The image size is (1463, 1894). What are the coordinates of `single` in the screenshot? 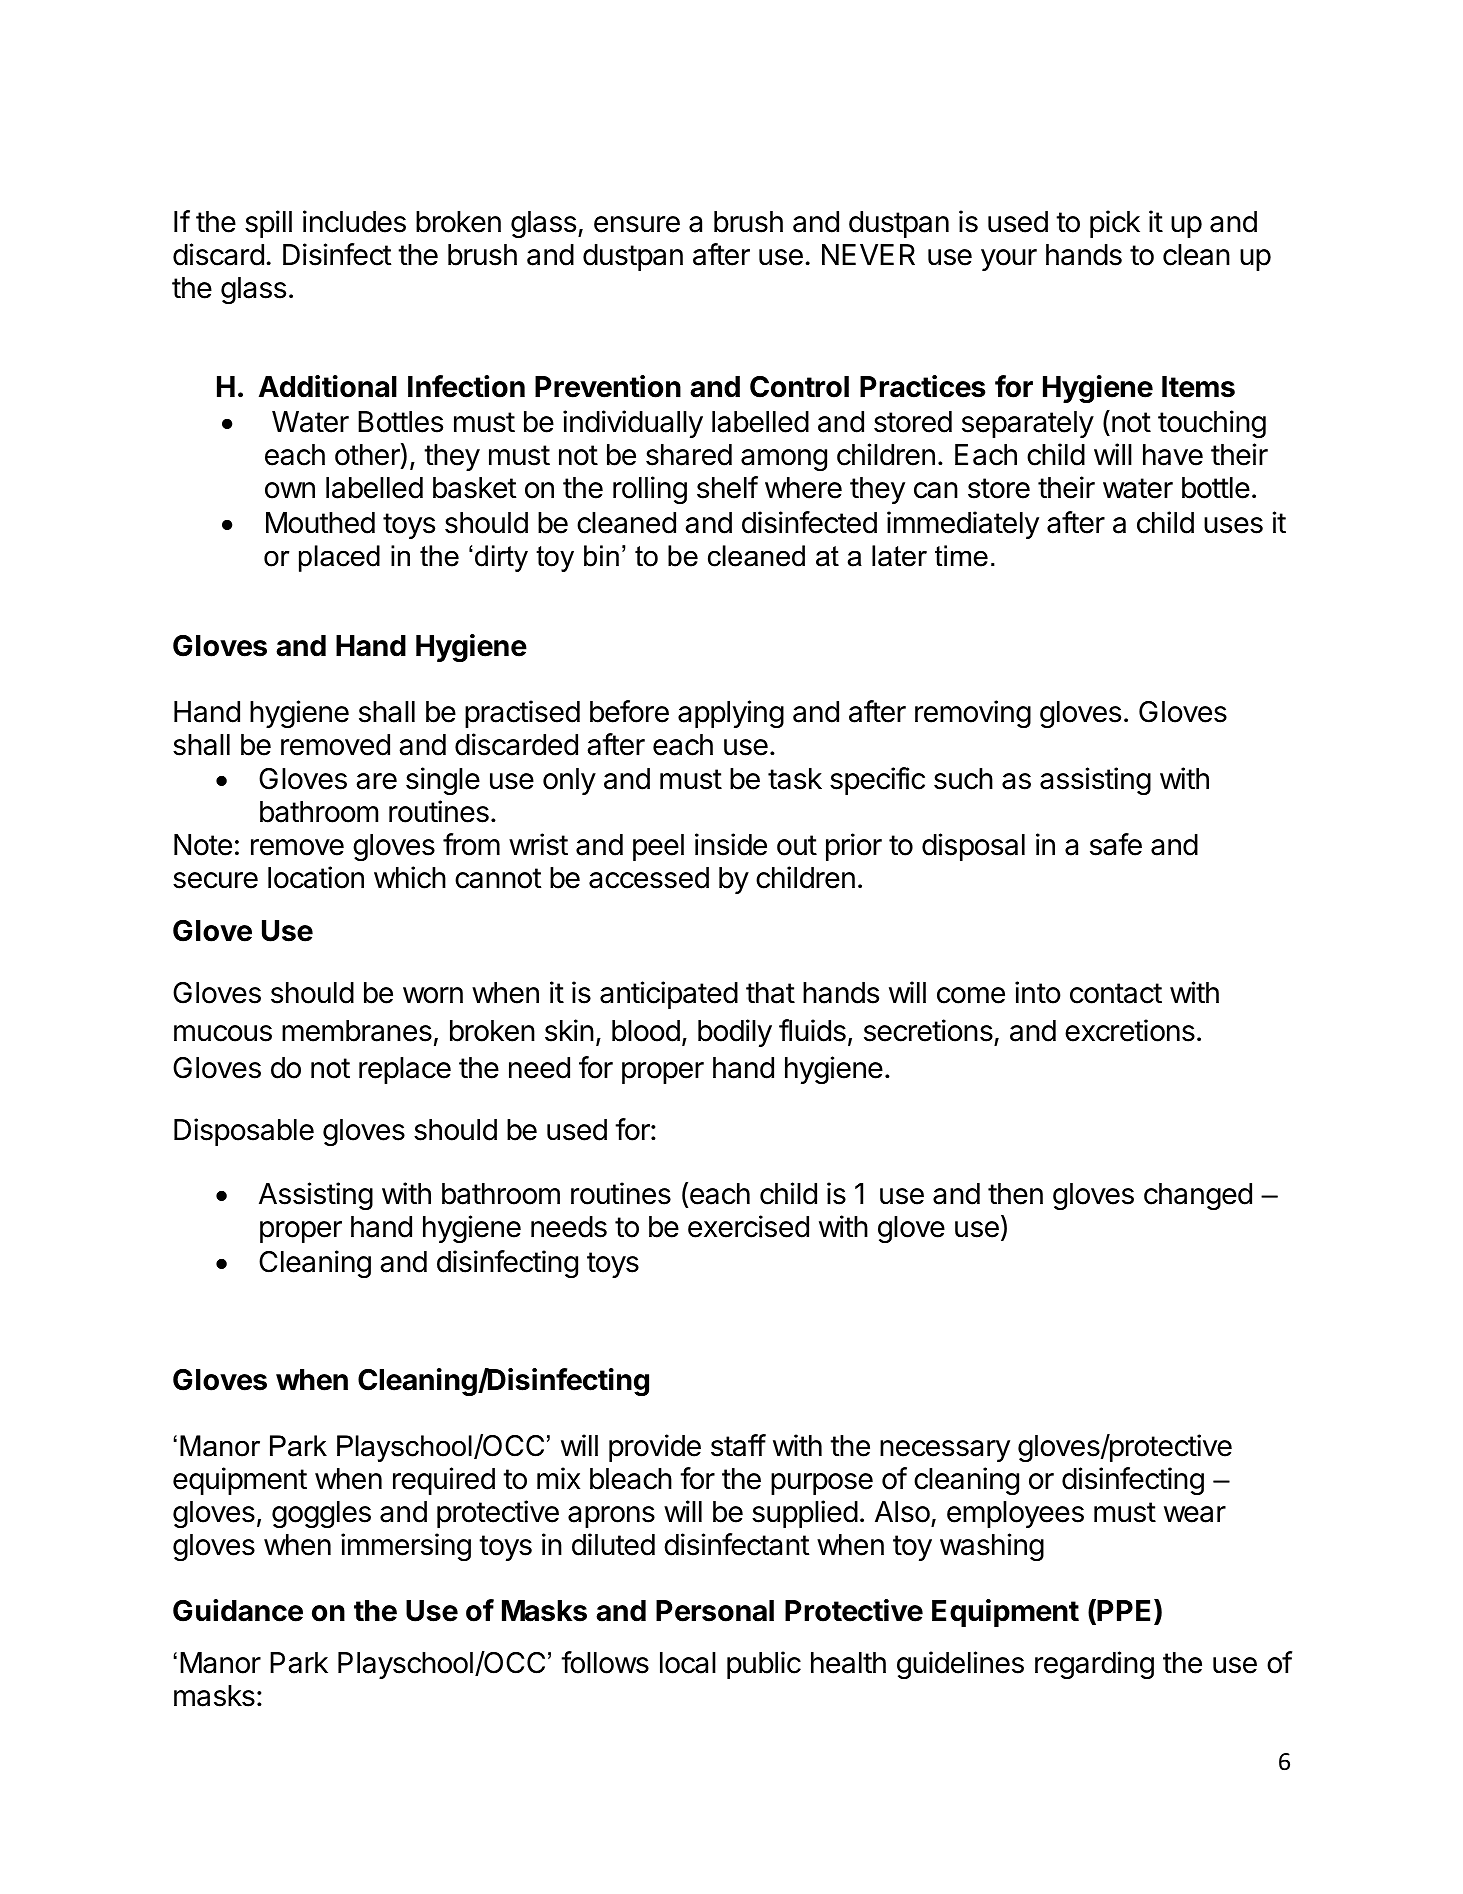 It's located at (443, 781).
